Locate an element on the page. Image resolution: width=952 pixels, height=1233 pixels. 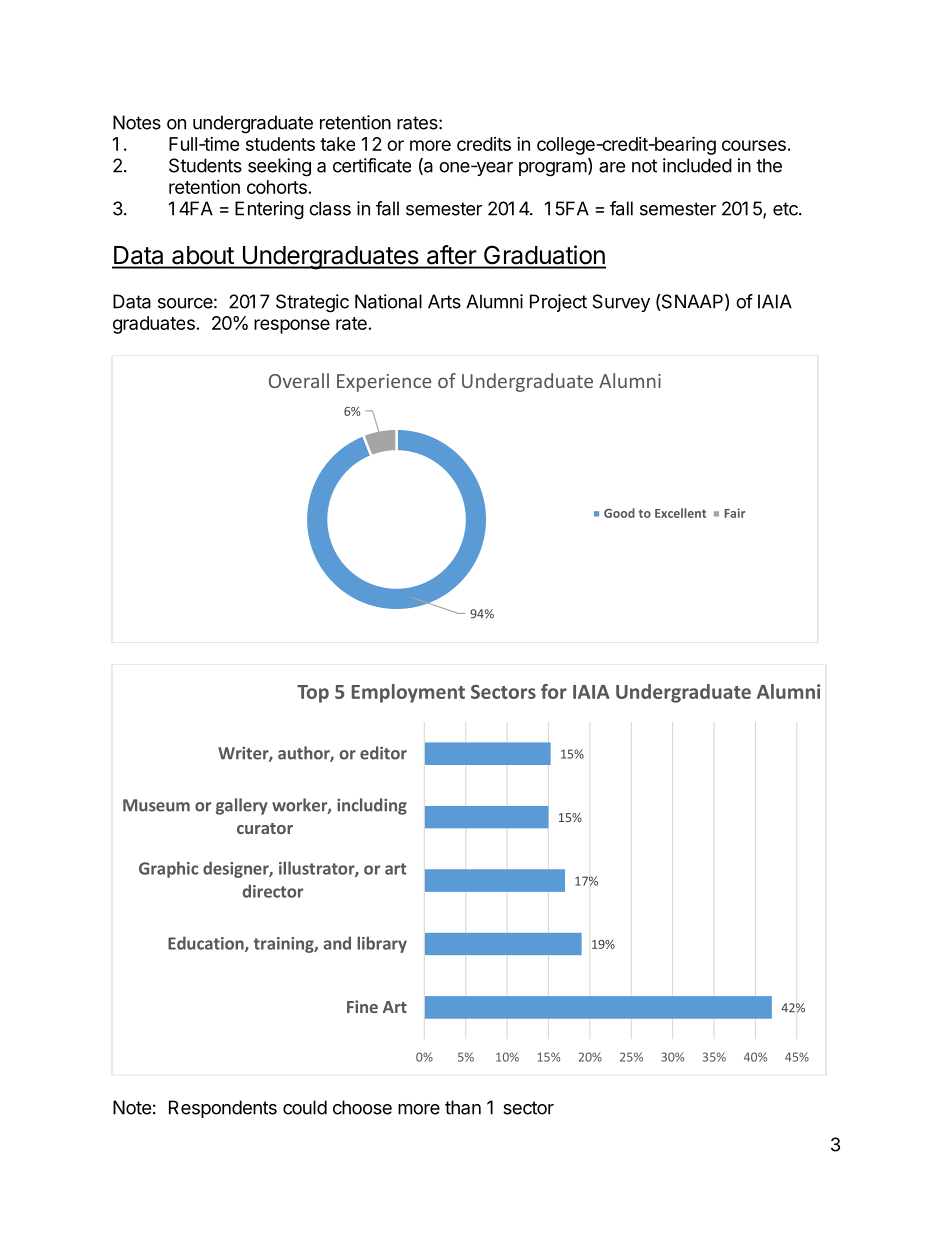
curator is located at coordinates (265, 828).
